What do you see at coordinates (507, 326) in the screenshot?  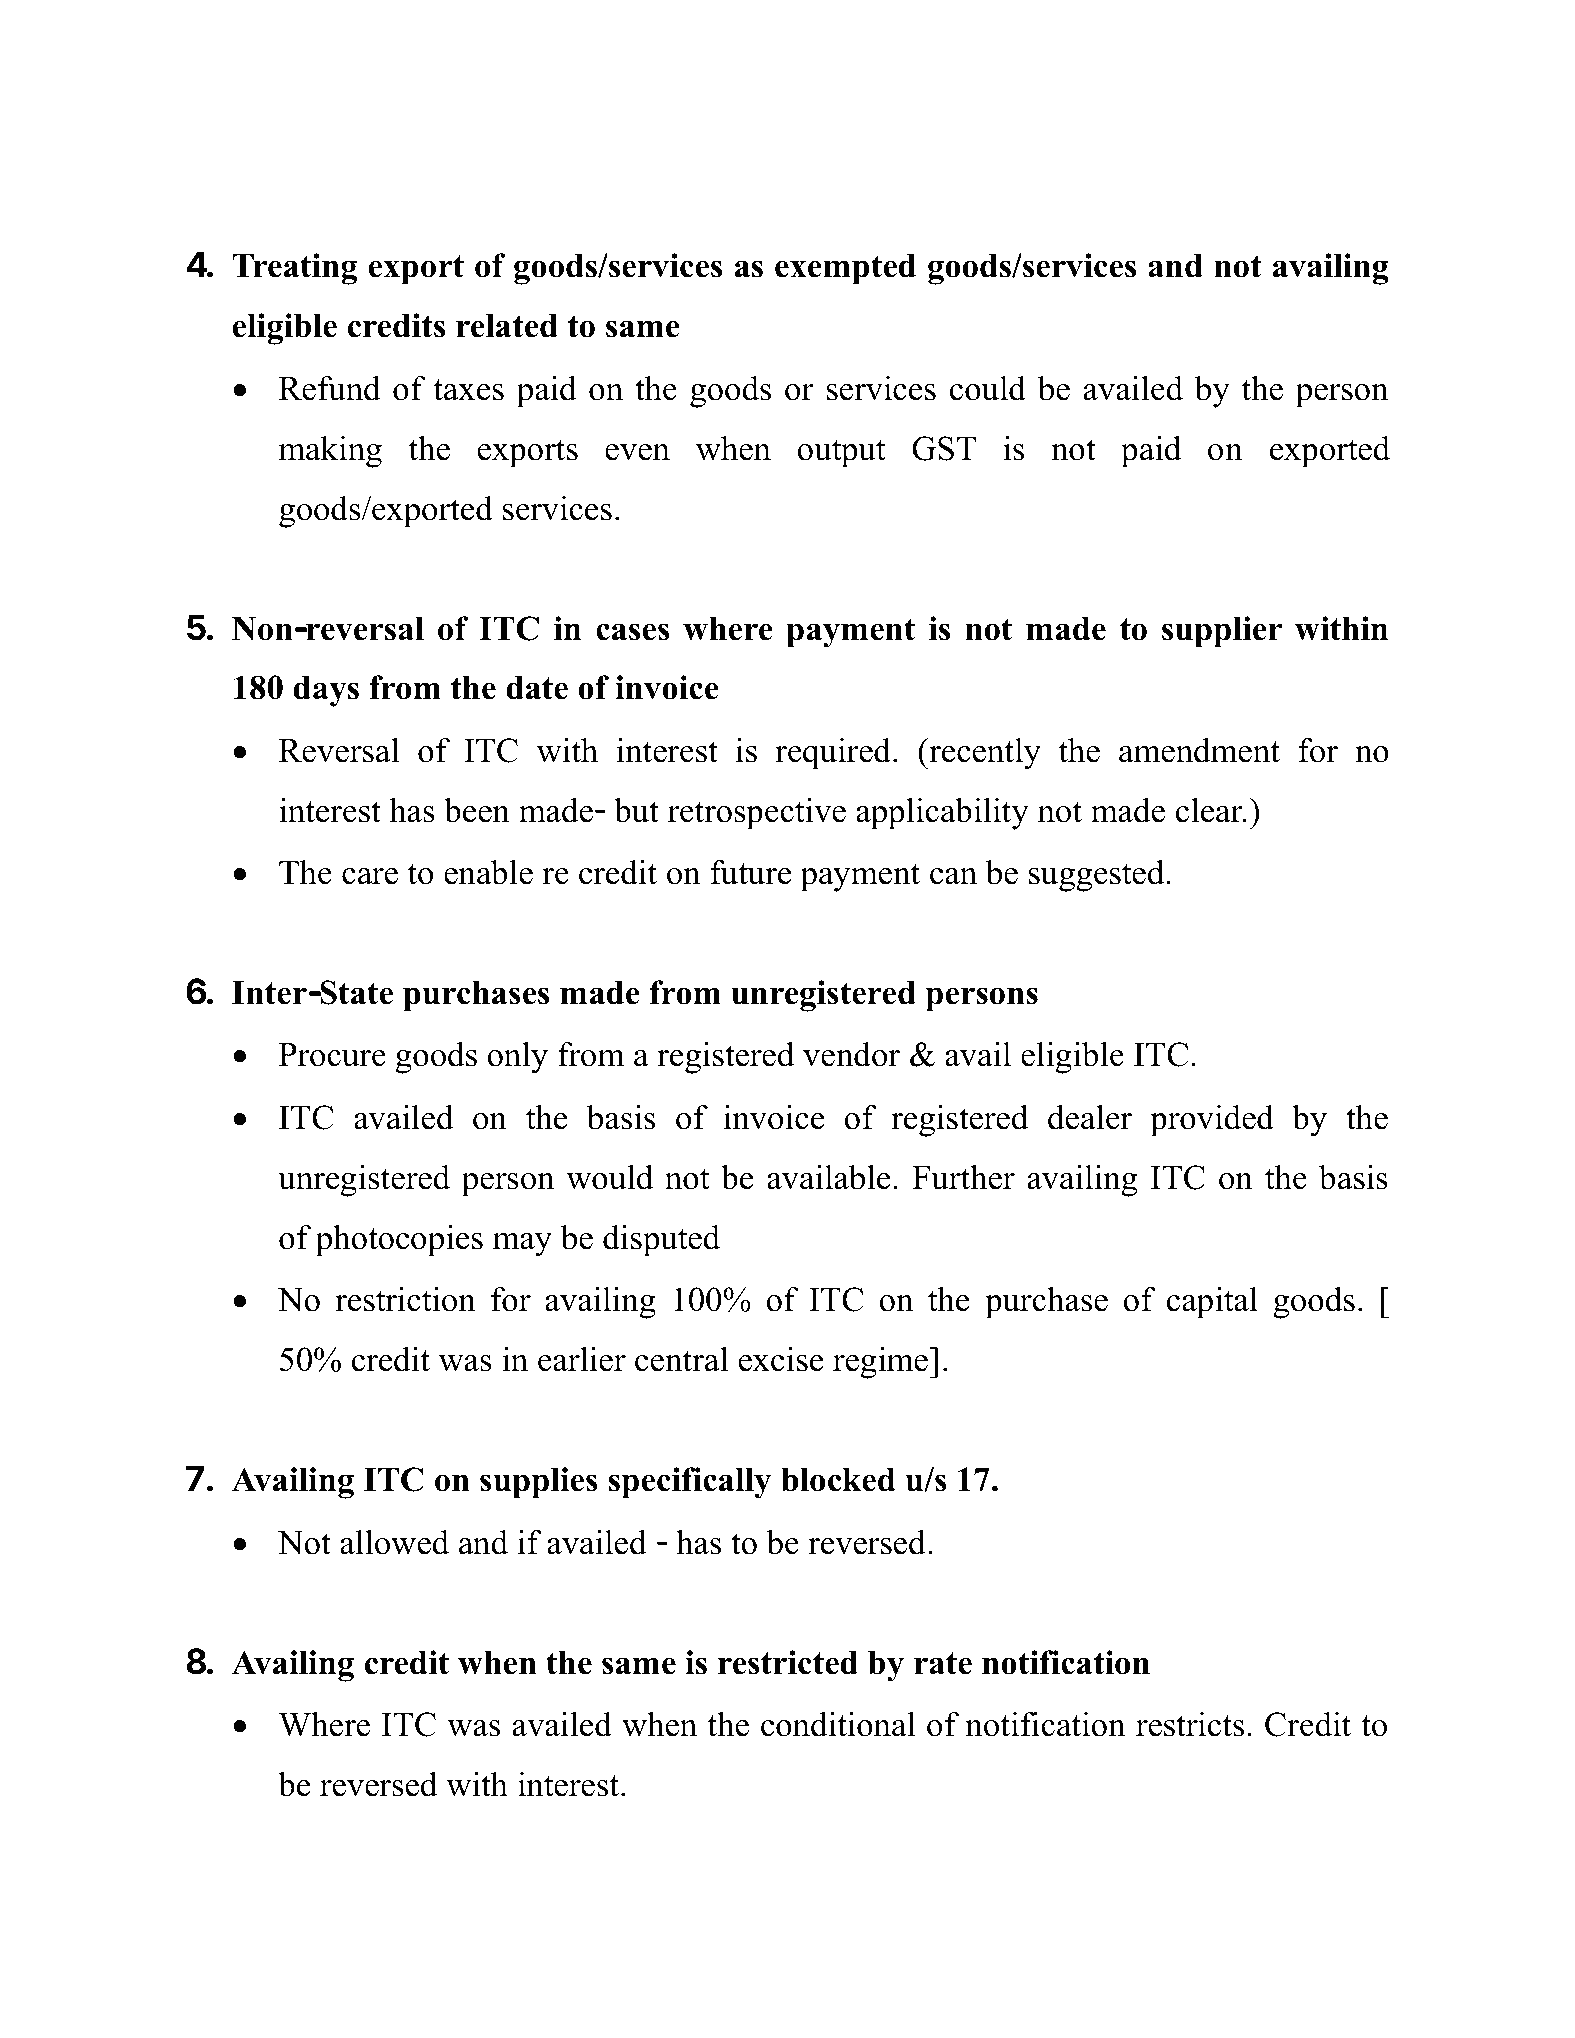 I see `related` at bounding box center [507, 326].
